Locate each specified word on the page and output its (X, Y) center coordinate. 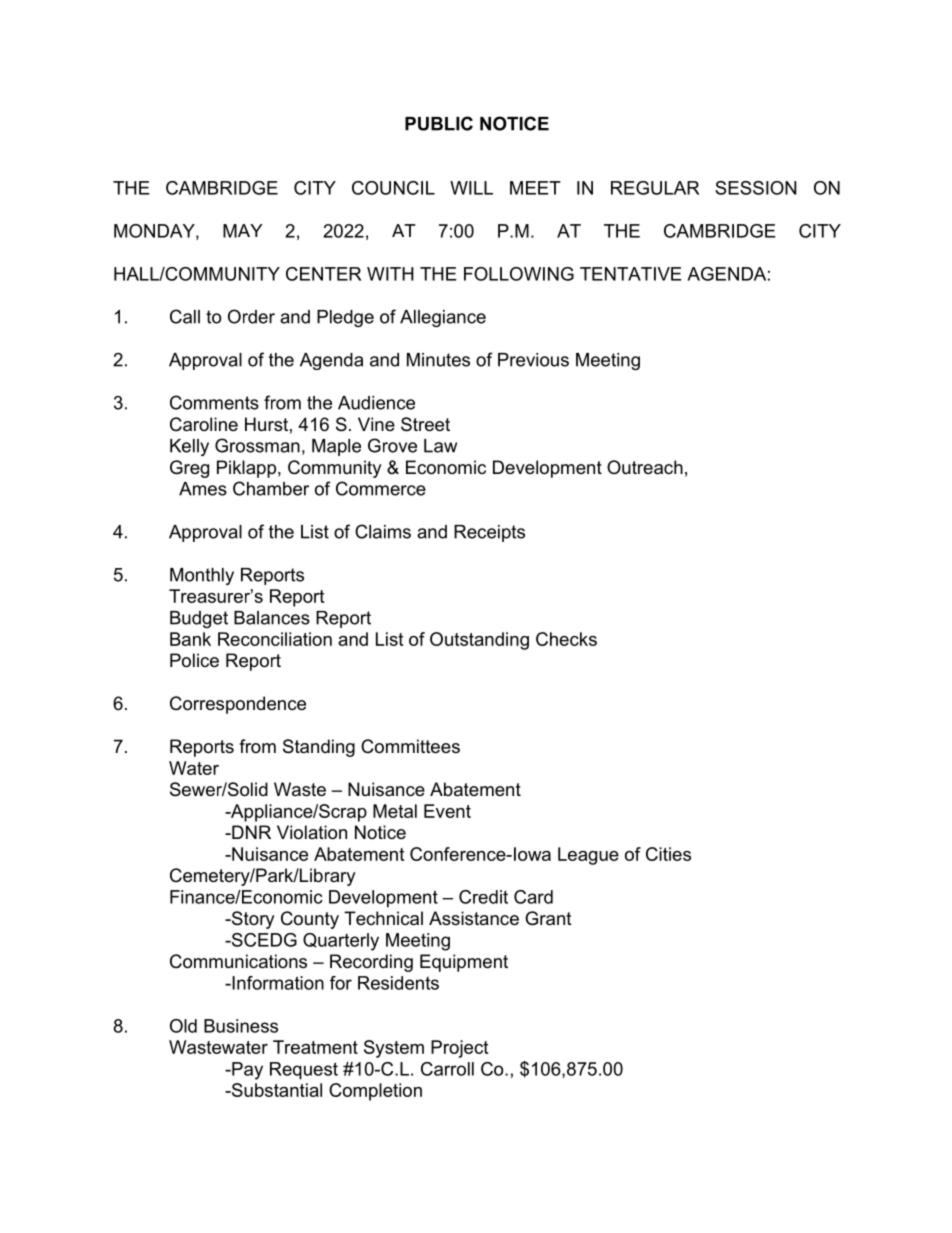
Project (459, 1049)
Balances (272, 618)
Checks (566, 639)
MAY (243, 231)
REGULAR (655, 188)
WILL (471, 188)
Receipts (489, 533)
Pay (246, 1071)
